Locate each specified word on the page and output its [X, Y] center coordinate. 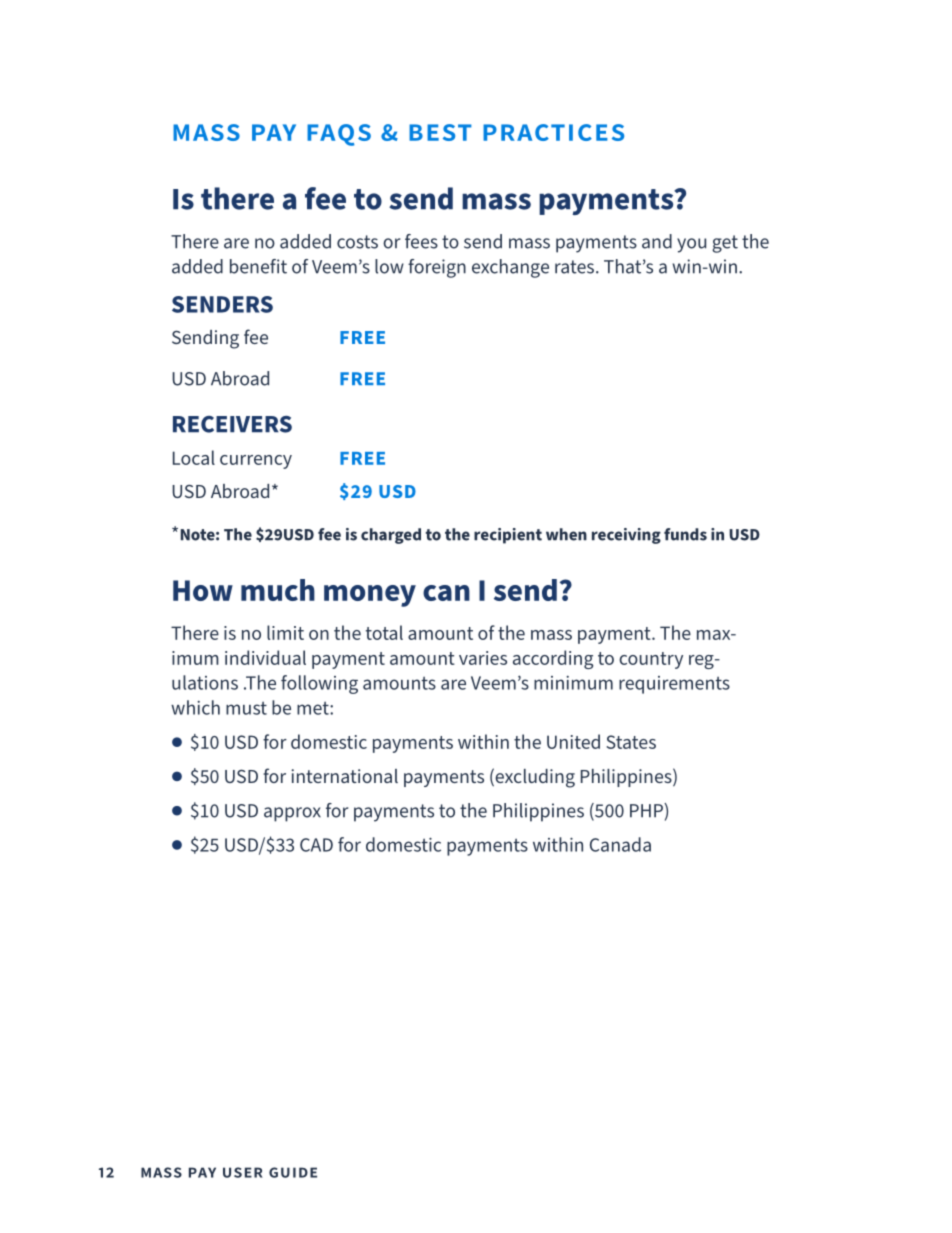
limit [285, 632]
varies [483, 658]
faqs [339, 135]
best [440, 132]
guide [293, 1172]
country [651, 660]
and [657, 241]
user [243, 1172]
